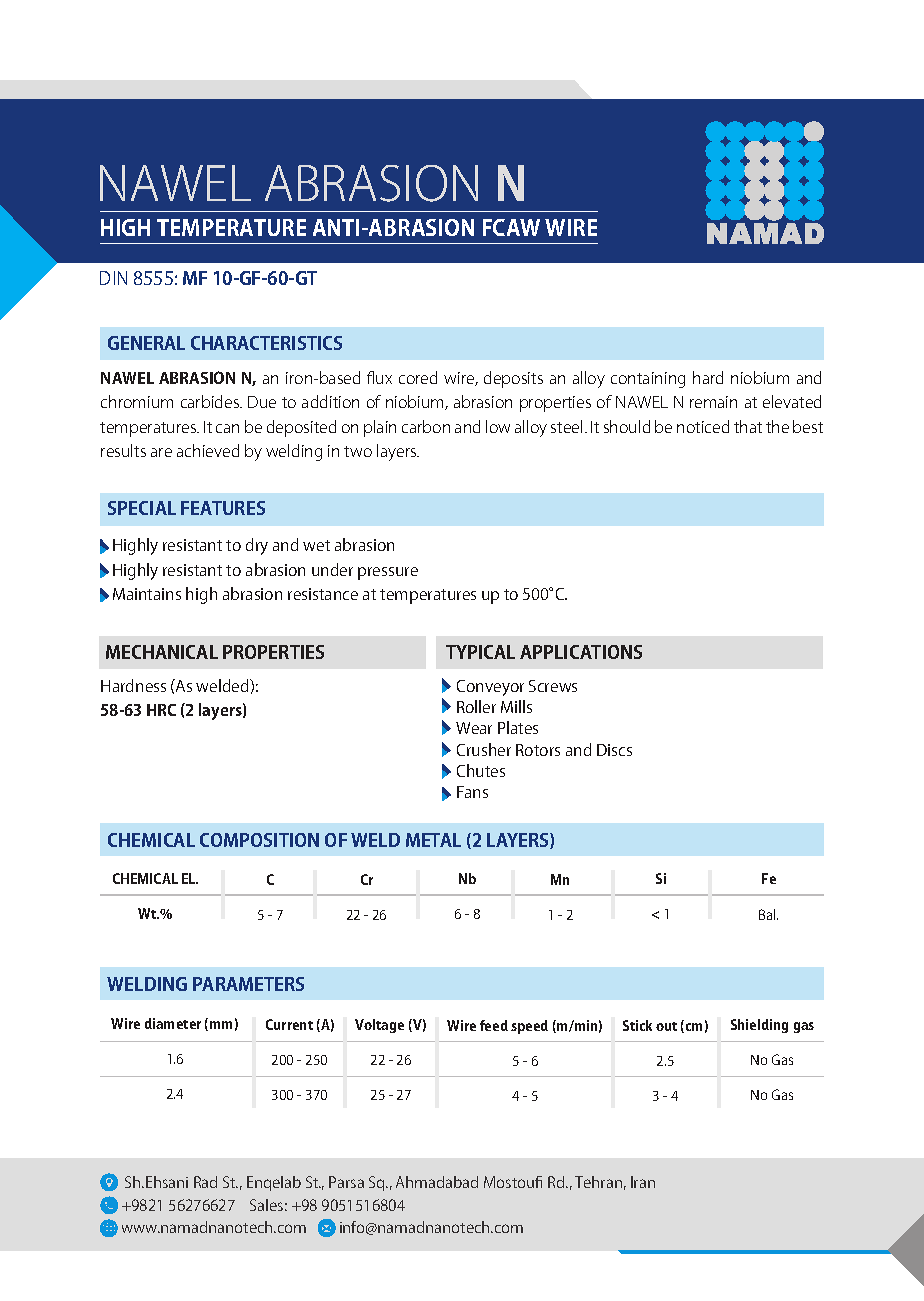 The image size is (924, 1301). What do you see at coordinates (648, 380) in the screenshot?
I see `containing` at bounding box center [648, 380].
